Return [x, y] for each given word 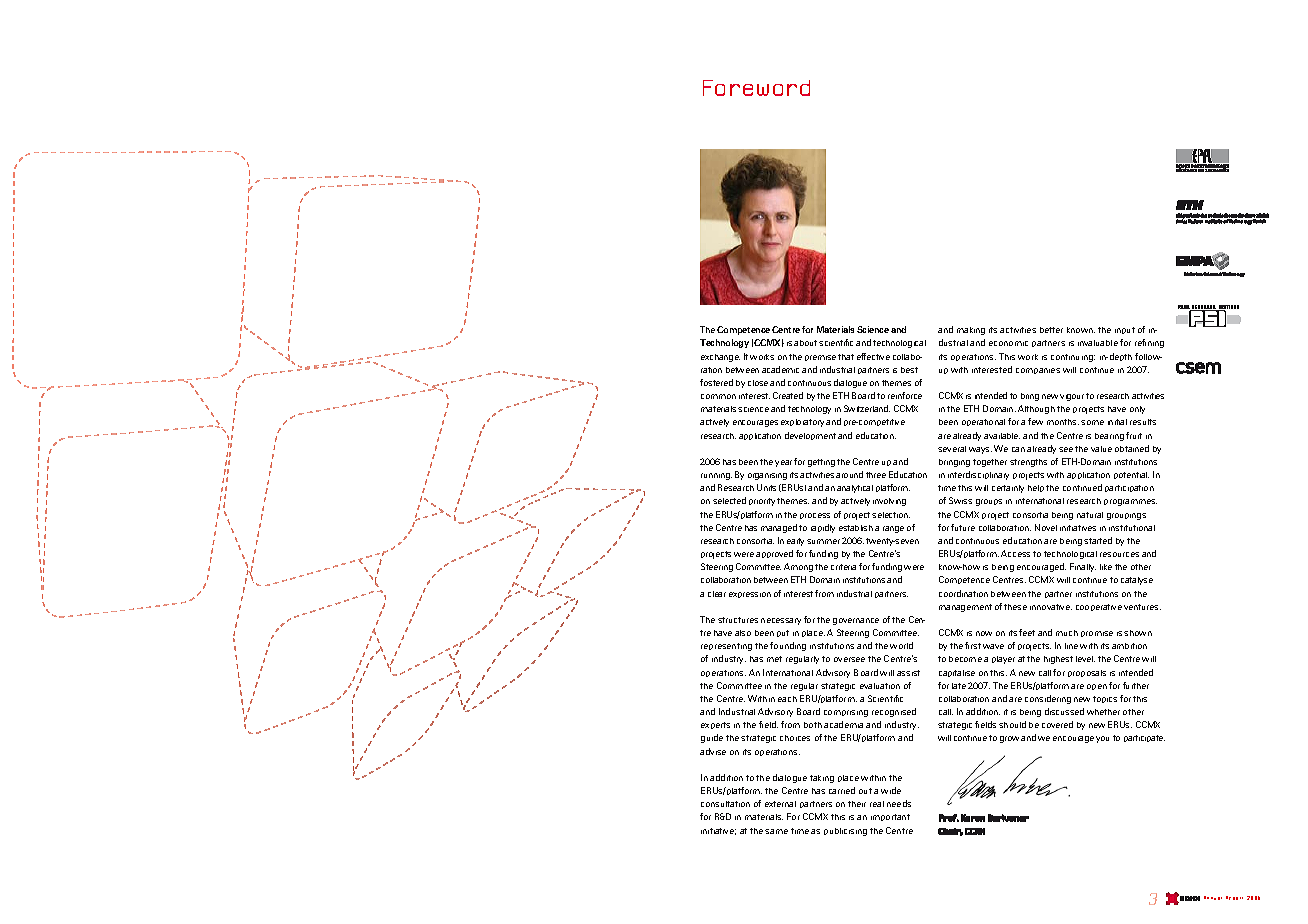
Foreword [756, 88]
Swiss [960, 500]
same [776, 831]
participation [1129, 488]
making [971, 331]
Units [766, 487]
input [1125, 330]
